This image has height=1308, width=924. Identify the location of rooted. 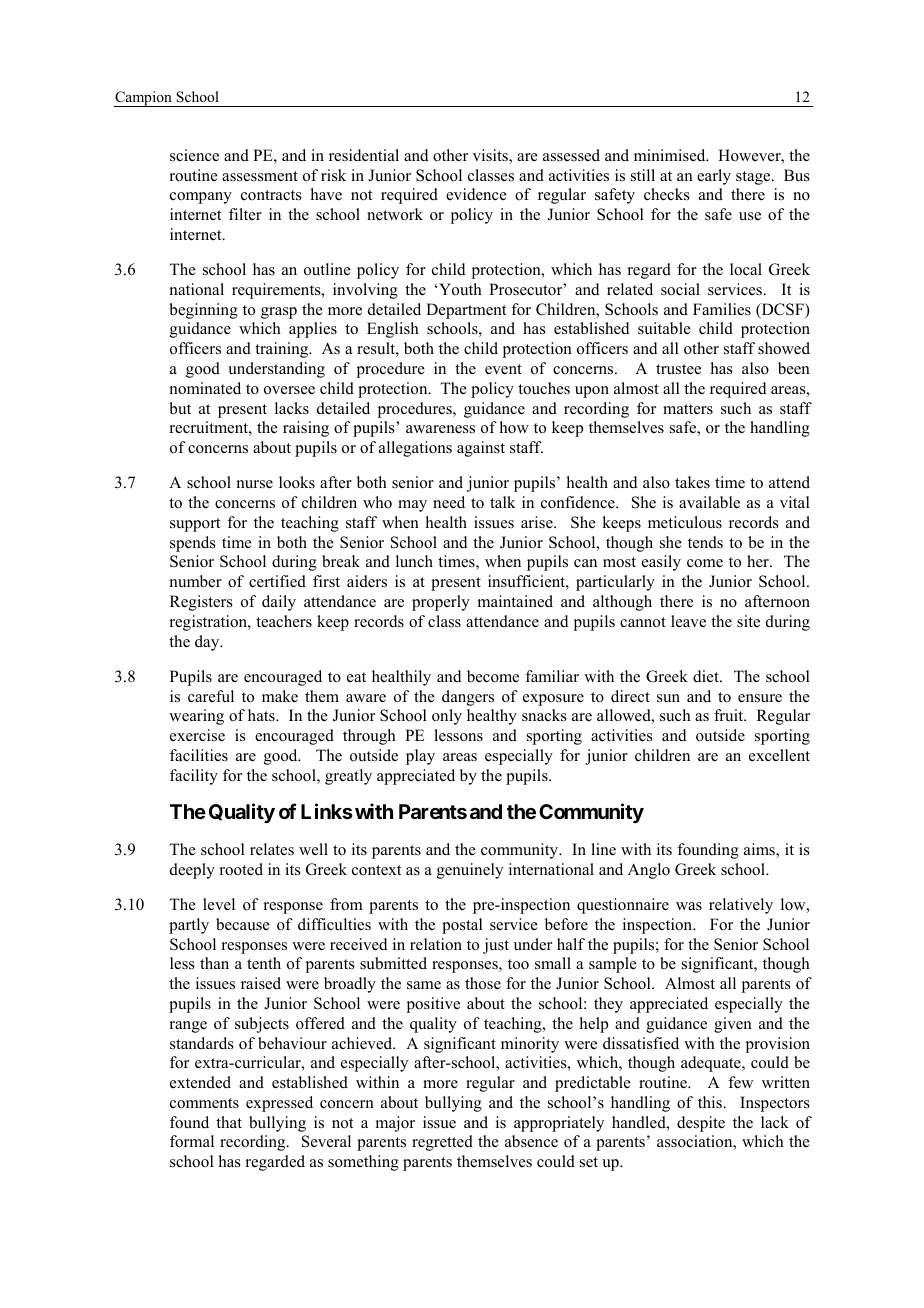
(241, 869).
